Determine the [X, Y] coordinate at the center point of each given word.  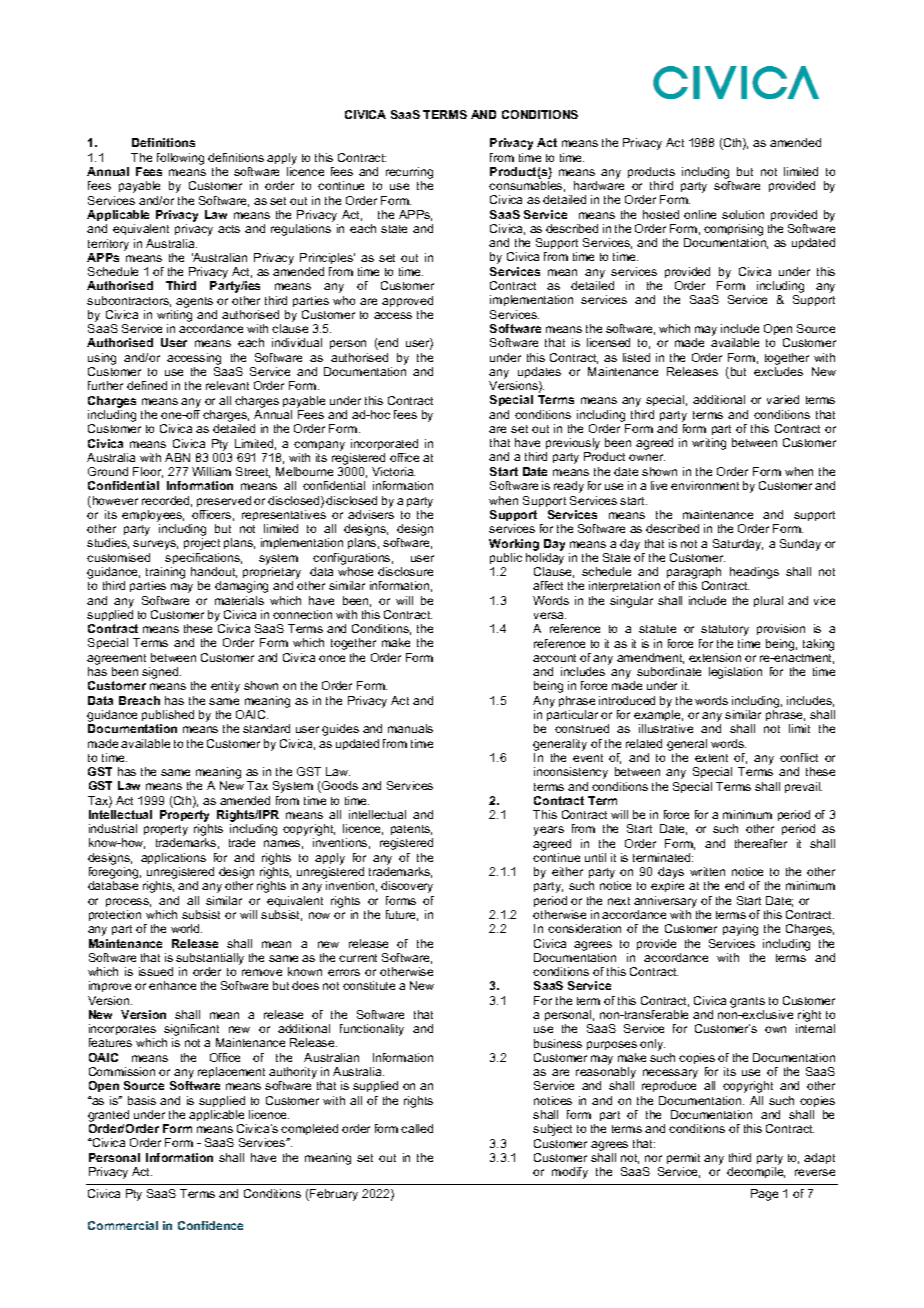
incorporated [384, 444]
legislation [735, 673]
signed [161, 673]
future [402, 915]
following [180, 159]
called [417, 1128]
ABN [177, 457]
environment [705, 485]
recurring [409, 174]
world [186, 928]
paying [740, 930]
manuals [410, 728]
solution [743, 214]
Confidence [210, 1225]
